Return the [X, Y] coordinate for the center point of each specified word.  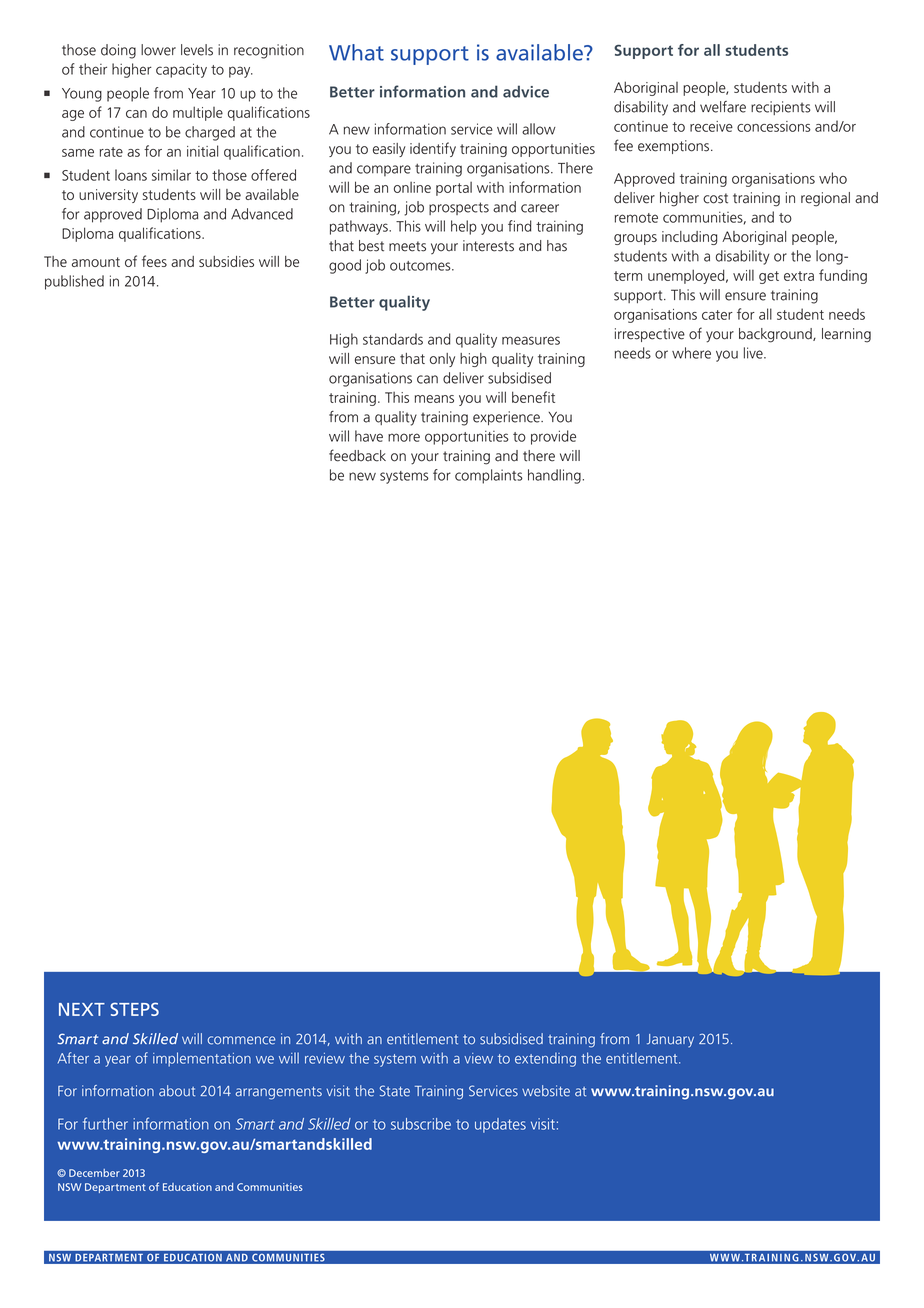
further [105, 1123]
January [670, 1041]
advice [526, 91]
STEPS [134, 1009]
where [691, 353]
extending [545, 1059]
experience [507, 418]
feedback [357, 455]
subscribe [421, 1124]
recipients [780, 108]
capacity [181, 70]
